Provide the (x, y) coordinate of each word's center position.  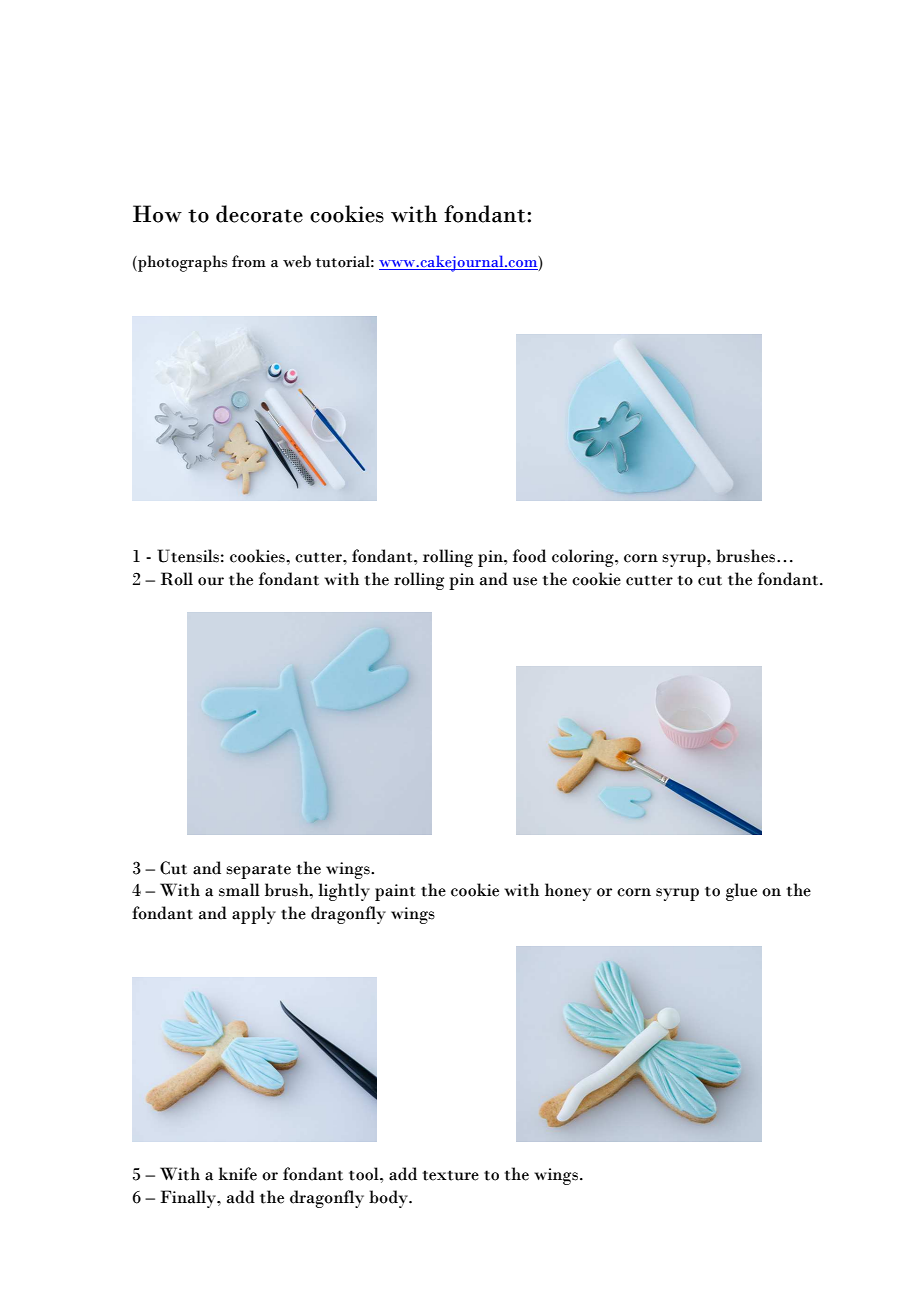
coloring (584, 558)
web (297, 261)
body (389, 1199)
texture (451, 1175)
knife (238, 1174)
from (249, 261)
